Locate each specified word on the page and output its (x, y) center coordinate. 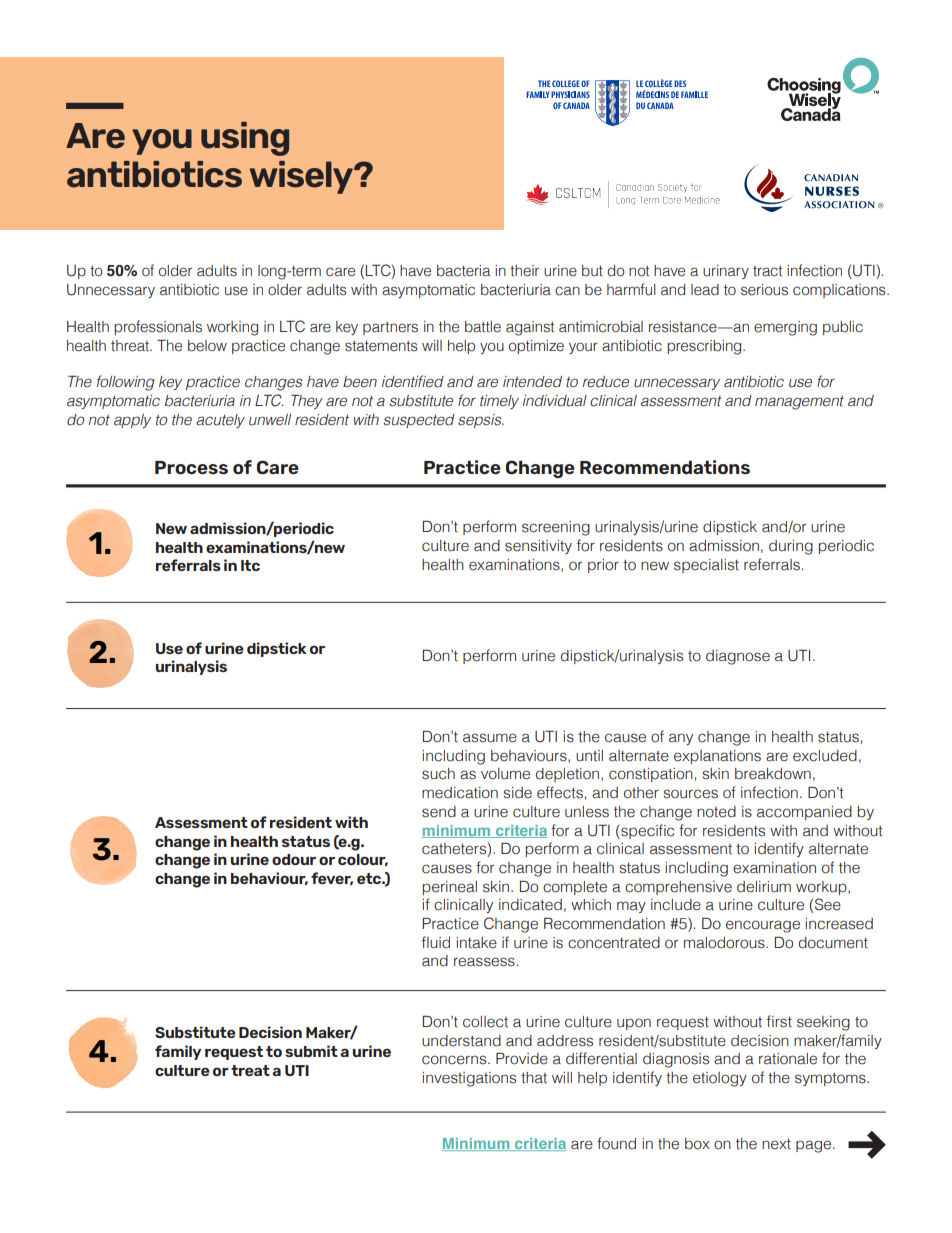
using (245, 139)
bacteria (463, 271)
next (776, 1144)
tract (767, 271)
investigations (469, 1079)
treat (250, 1070)
